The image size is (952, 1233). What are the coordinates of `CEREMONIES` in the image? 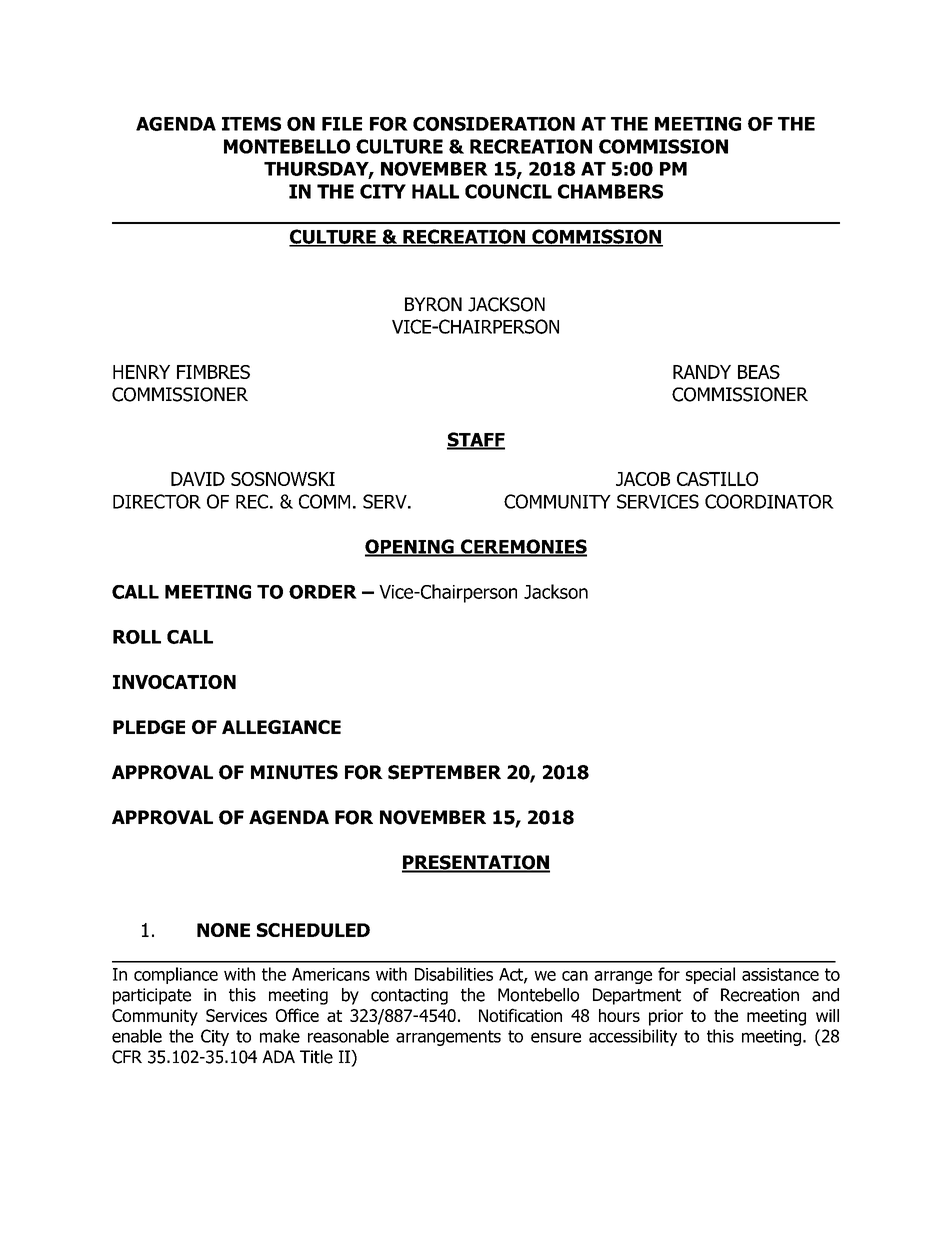 It's located at (523, 547).
